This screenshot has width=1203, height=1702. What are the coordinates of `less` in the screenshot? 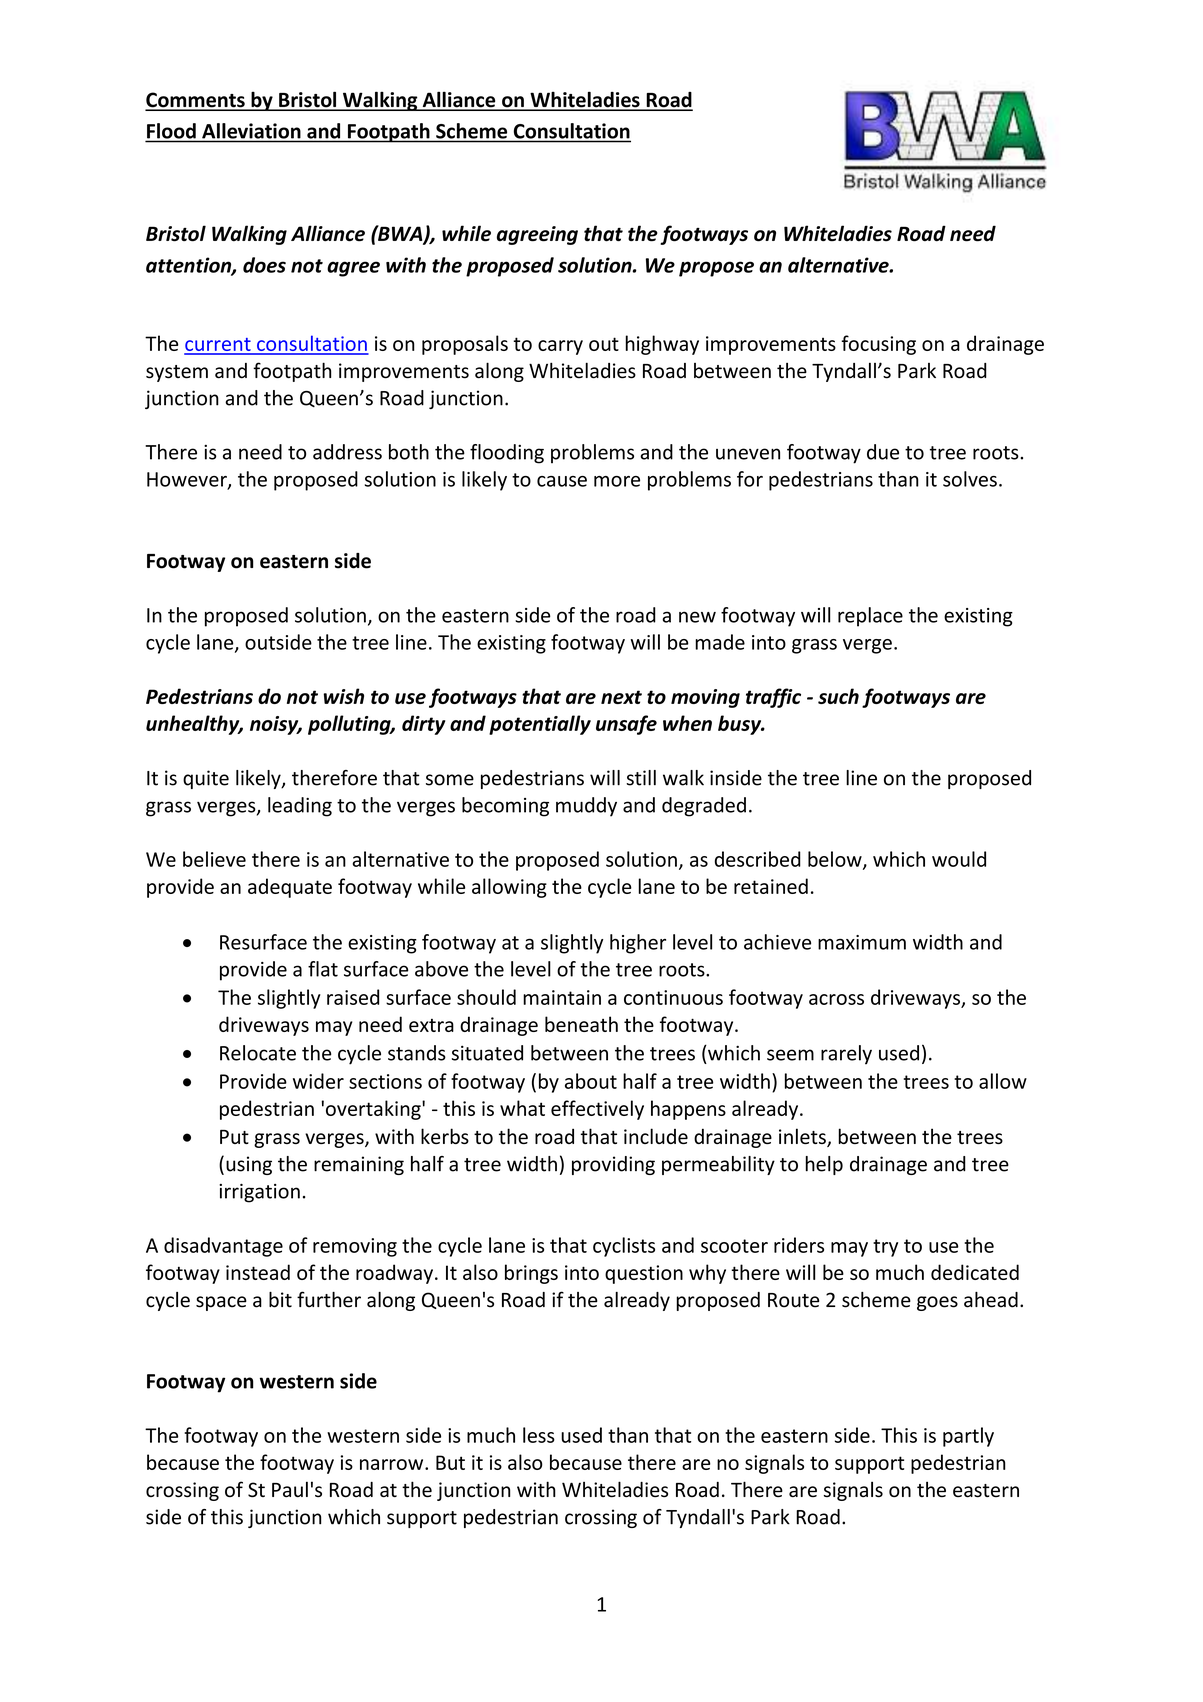 It's located at (539, 1435).
